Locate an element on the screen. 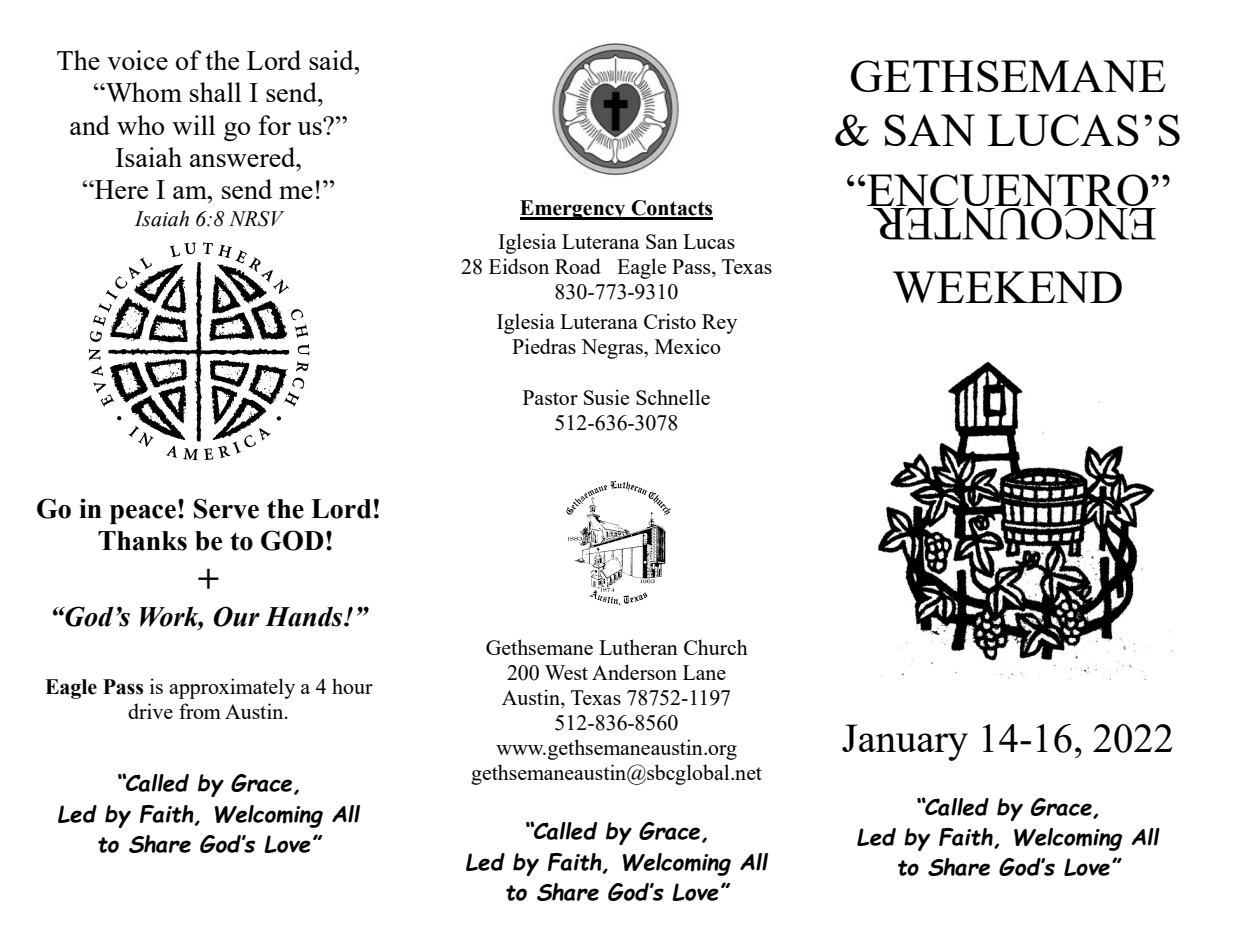 Image resolution: width=1233 pixels, height=952 pixels. Road is located at coordinates (578, 266).
